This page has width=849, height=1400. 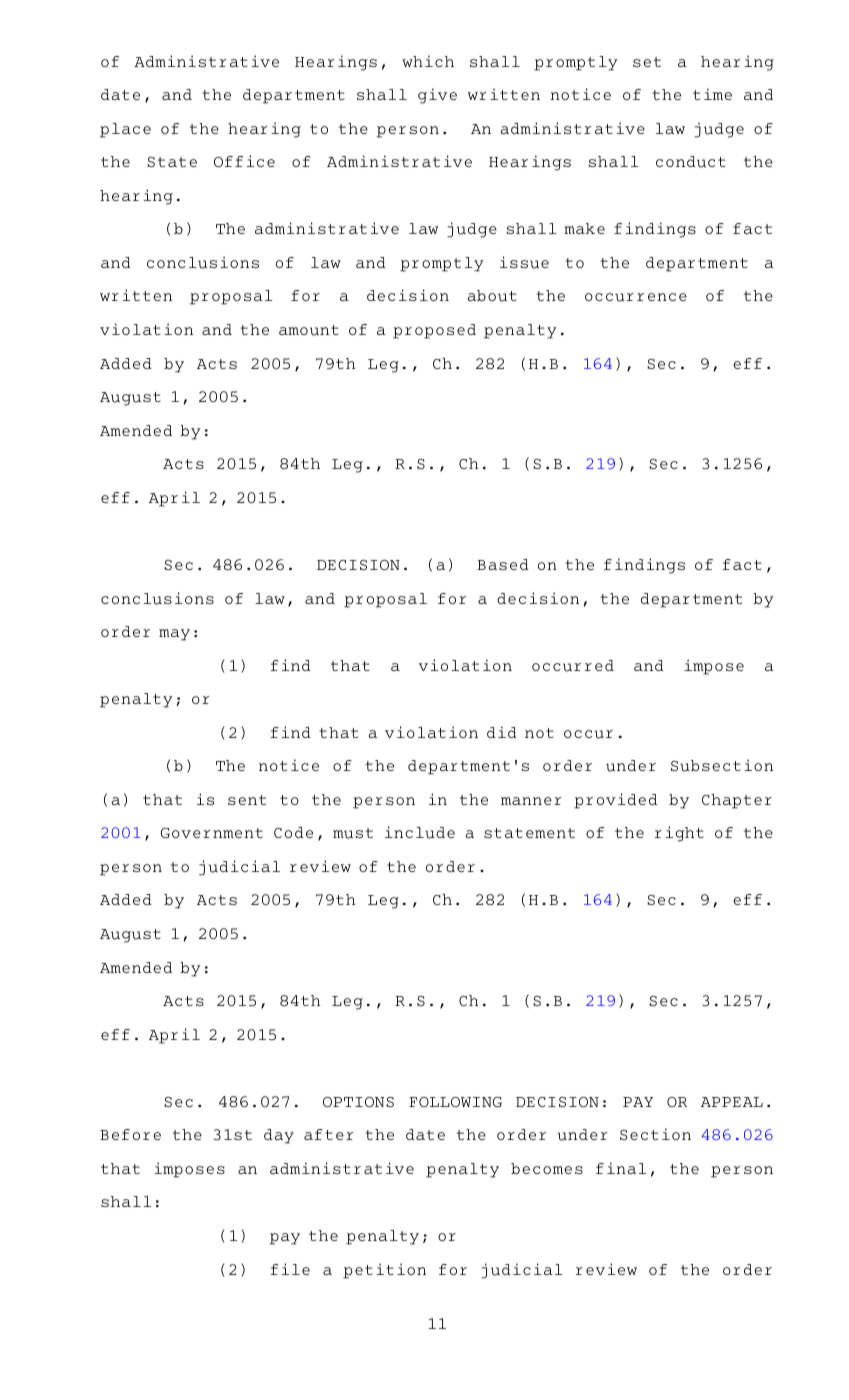 What do you see at coordinates (247, 800) in the page?
I see `sent` at bounding box center [247, 800].
